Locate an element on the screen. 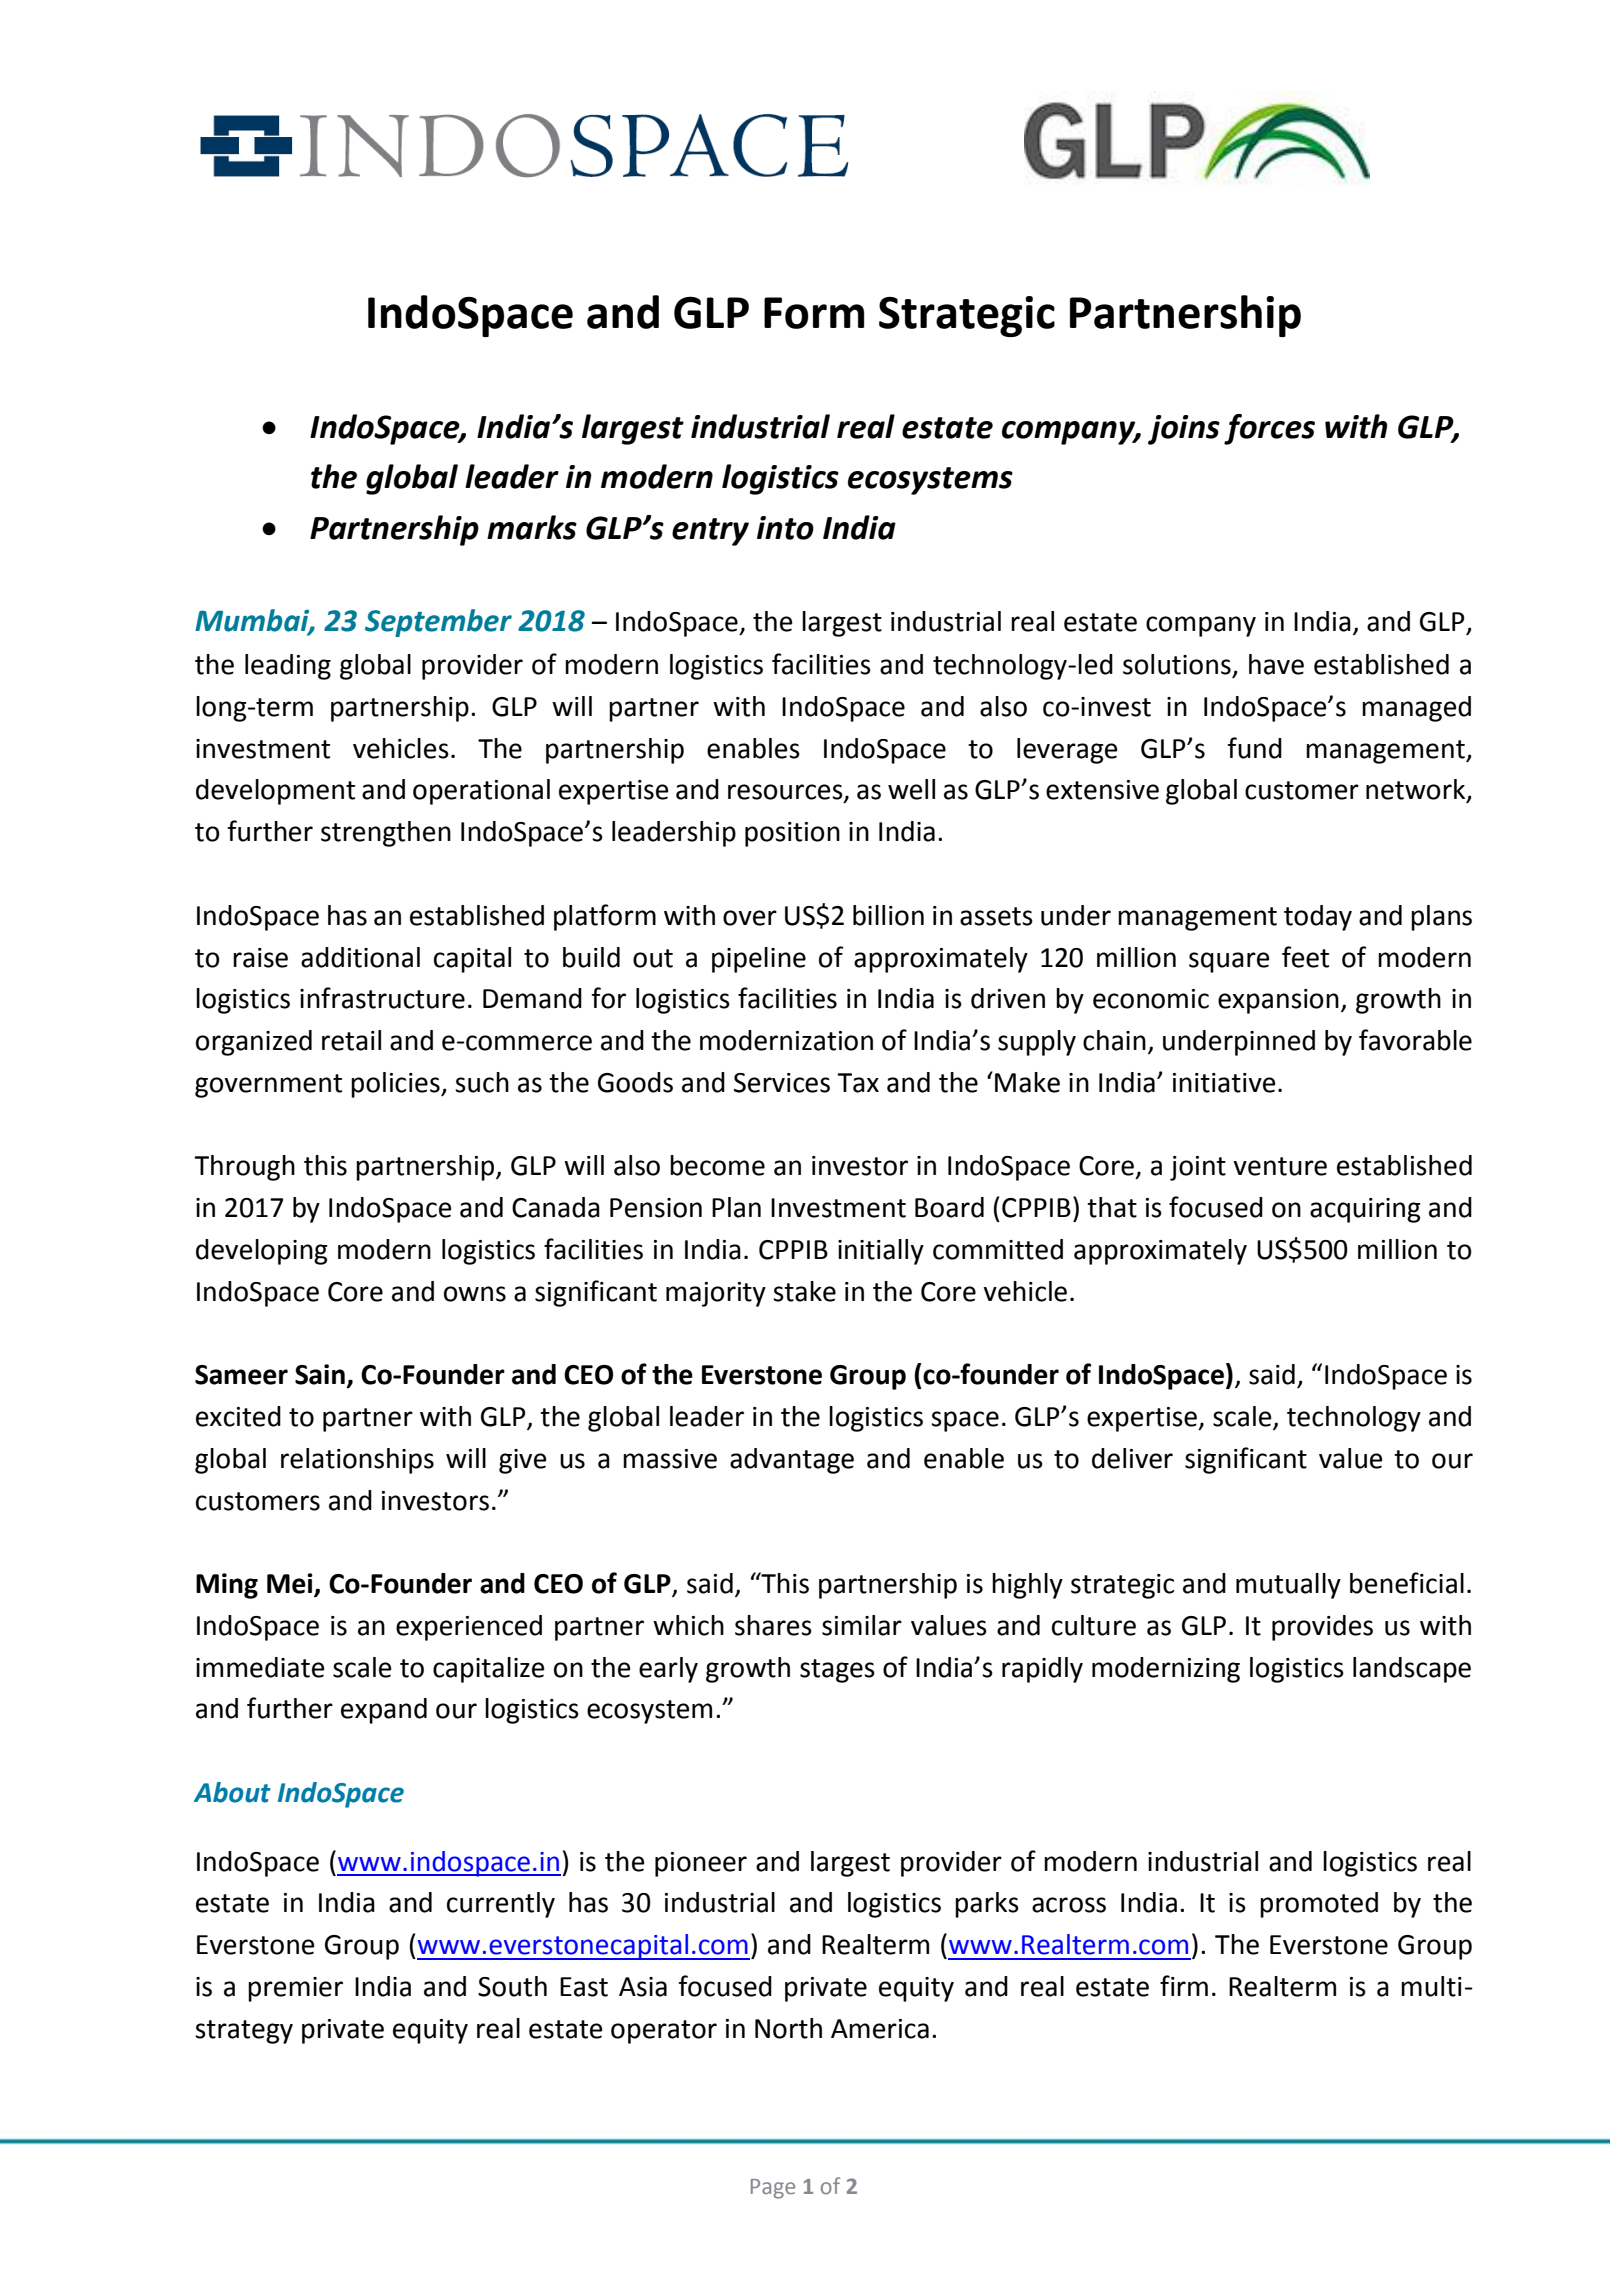  into is located at coordinates (785, 528).
